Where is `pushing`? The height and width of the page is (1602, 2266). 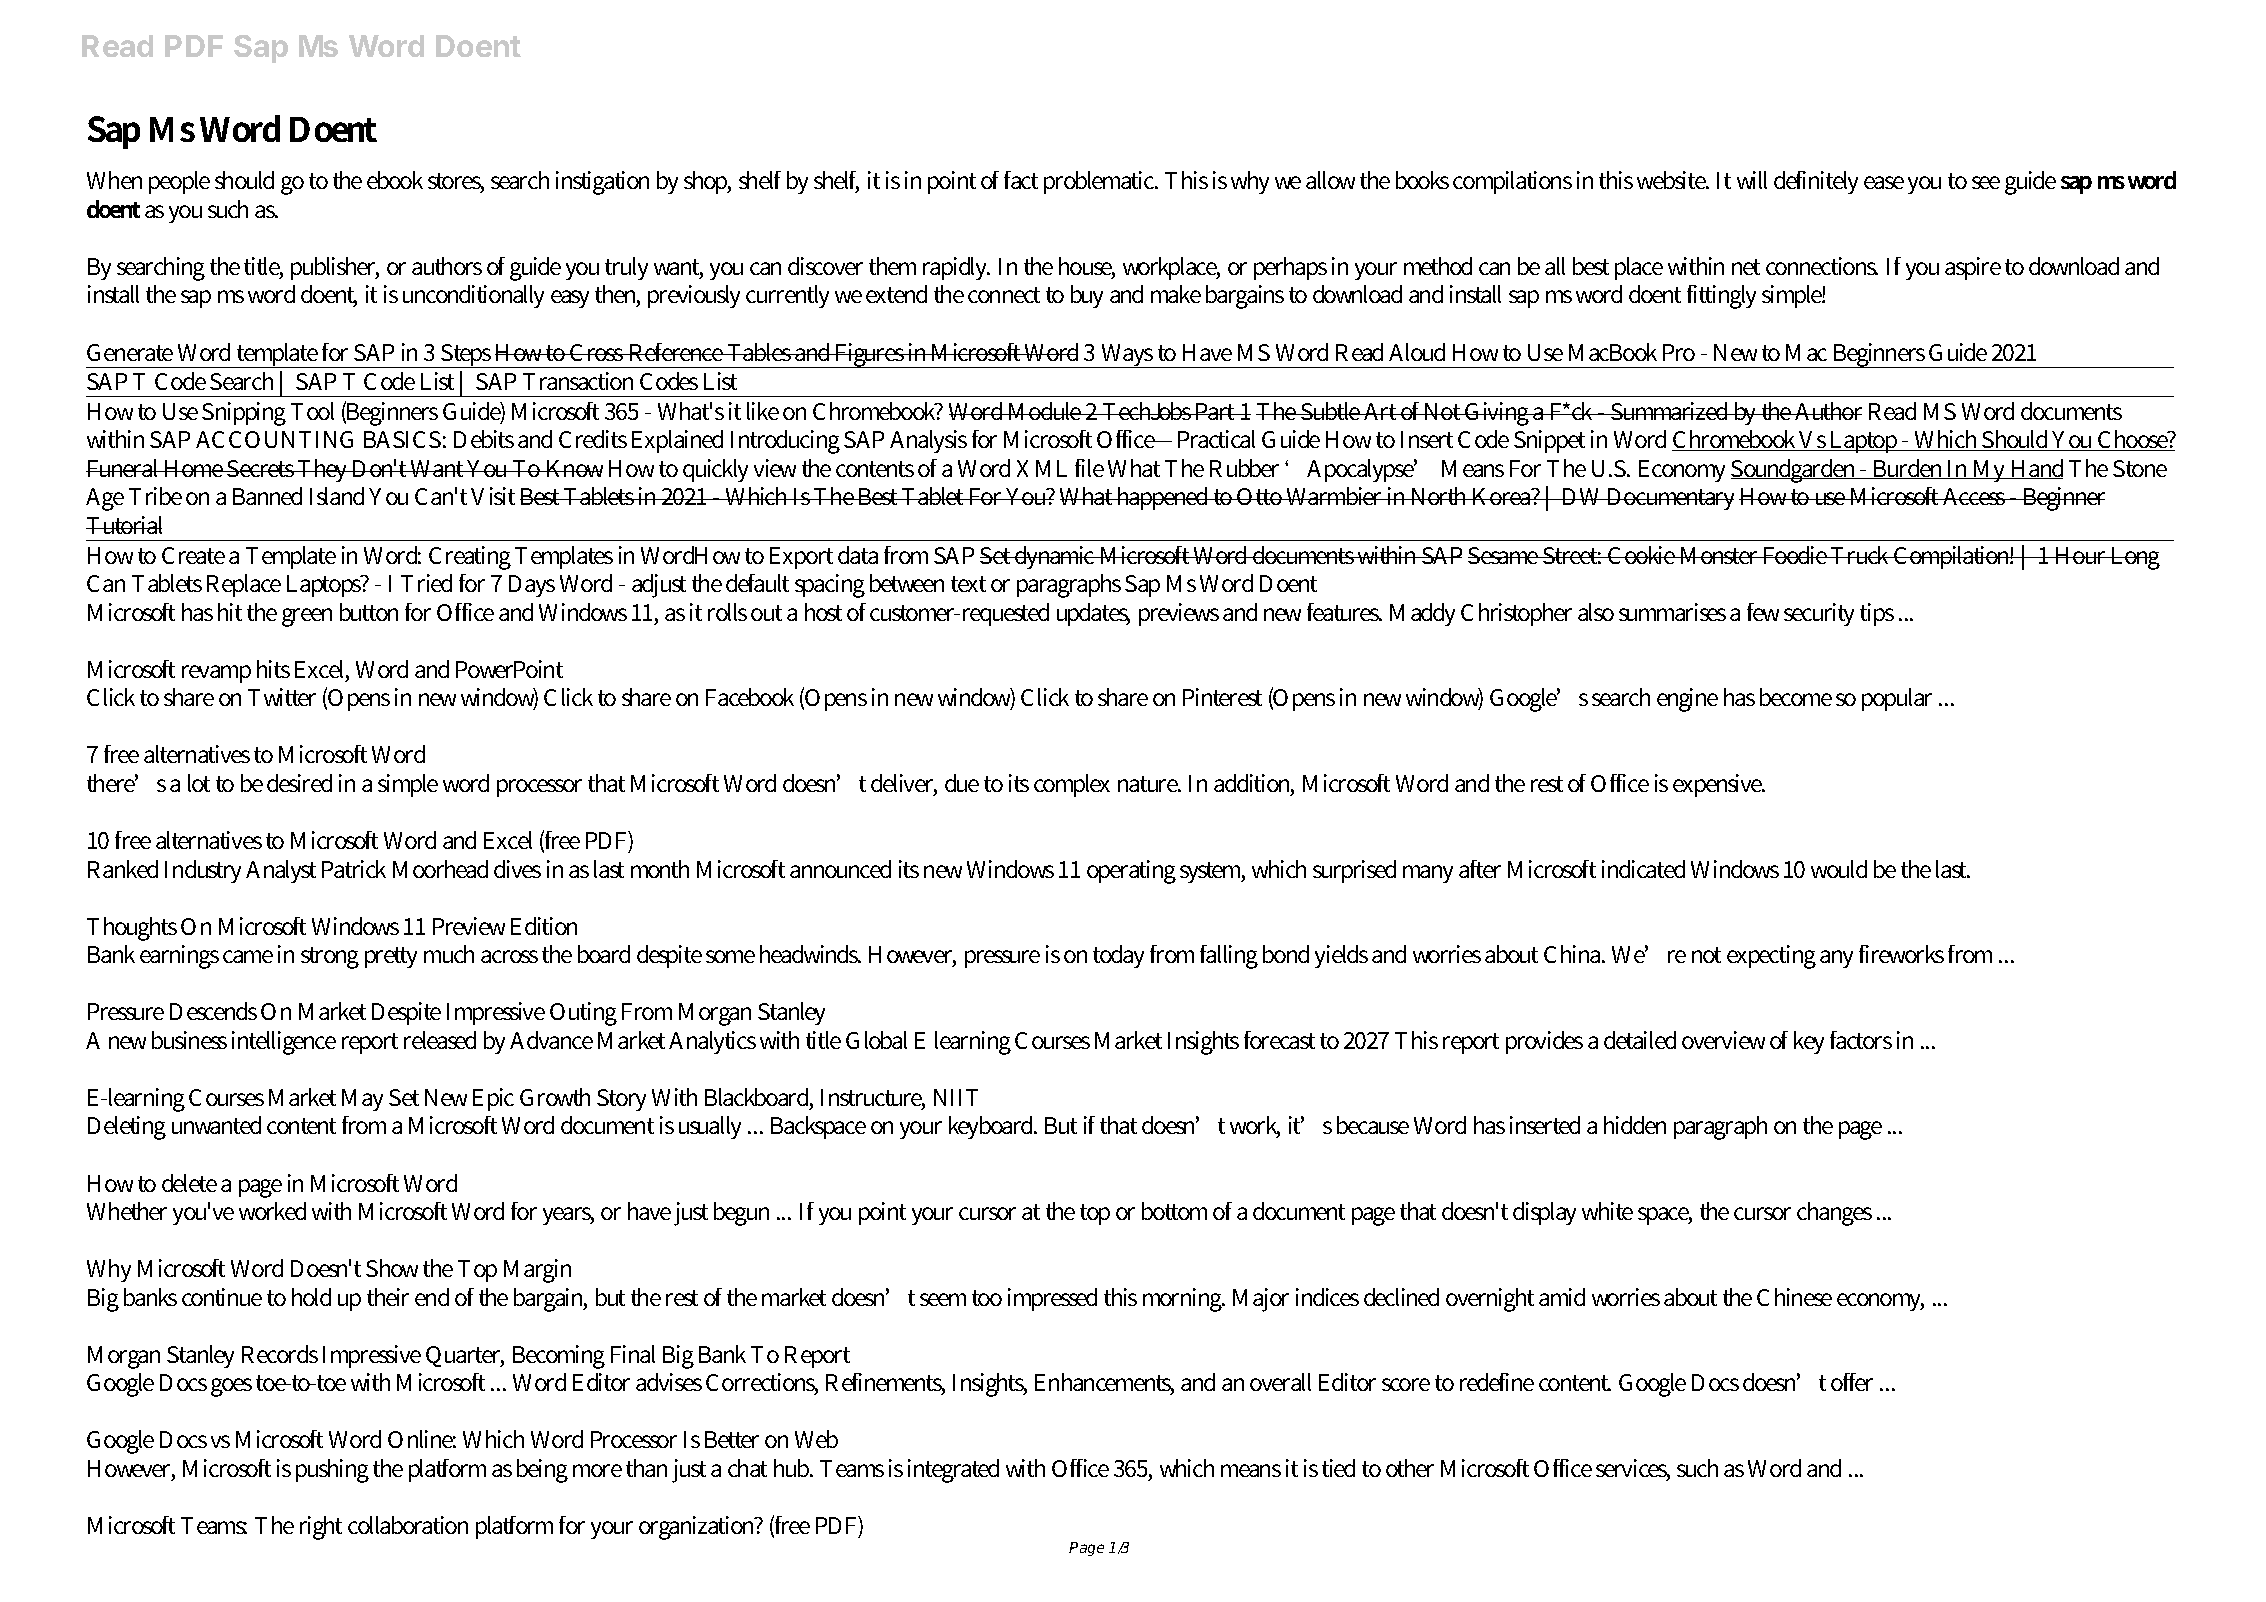 pushing is located at coordinates (332, 1471).
